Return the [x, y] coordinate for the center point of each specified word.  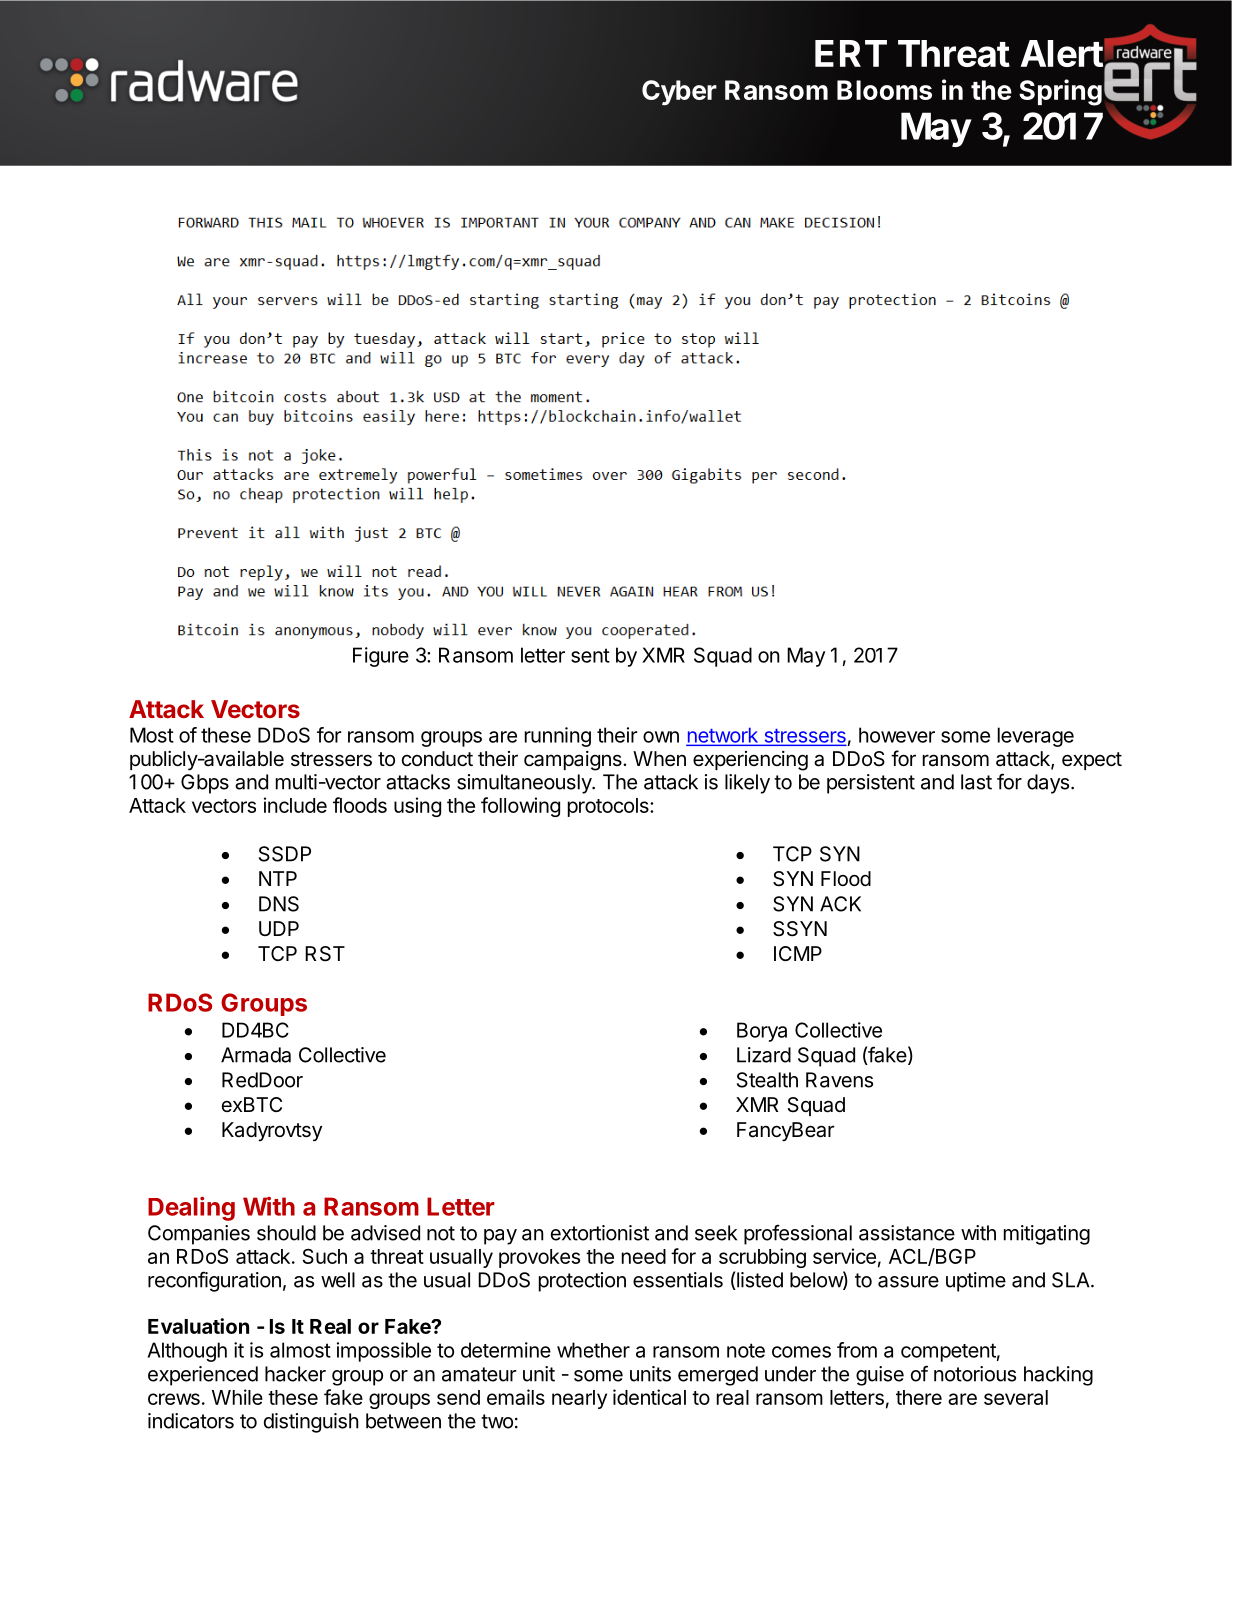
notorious [975, 1374]
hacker [295, 1374]
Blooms [884, 90]
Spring [1060, 92]
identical [649, 1397]
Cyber [679, 93]
